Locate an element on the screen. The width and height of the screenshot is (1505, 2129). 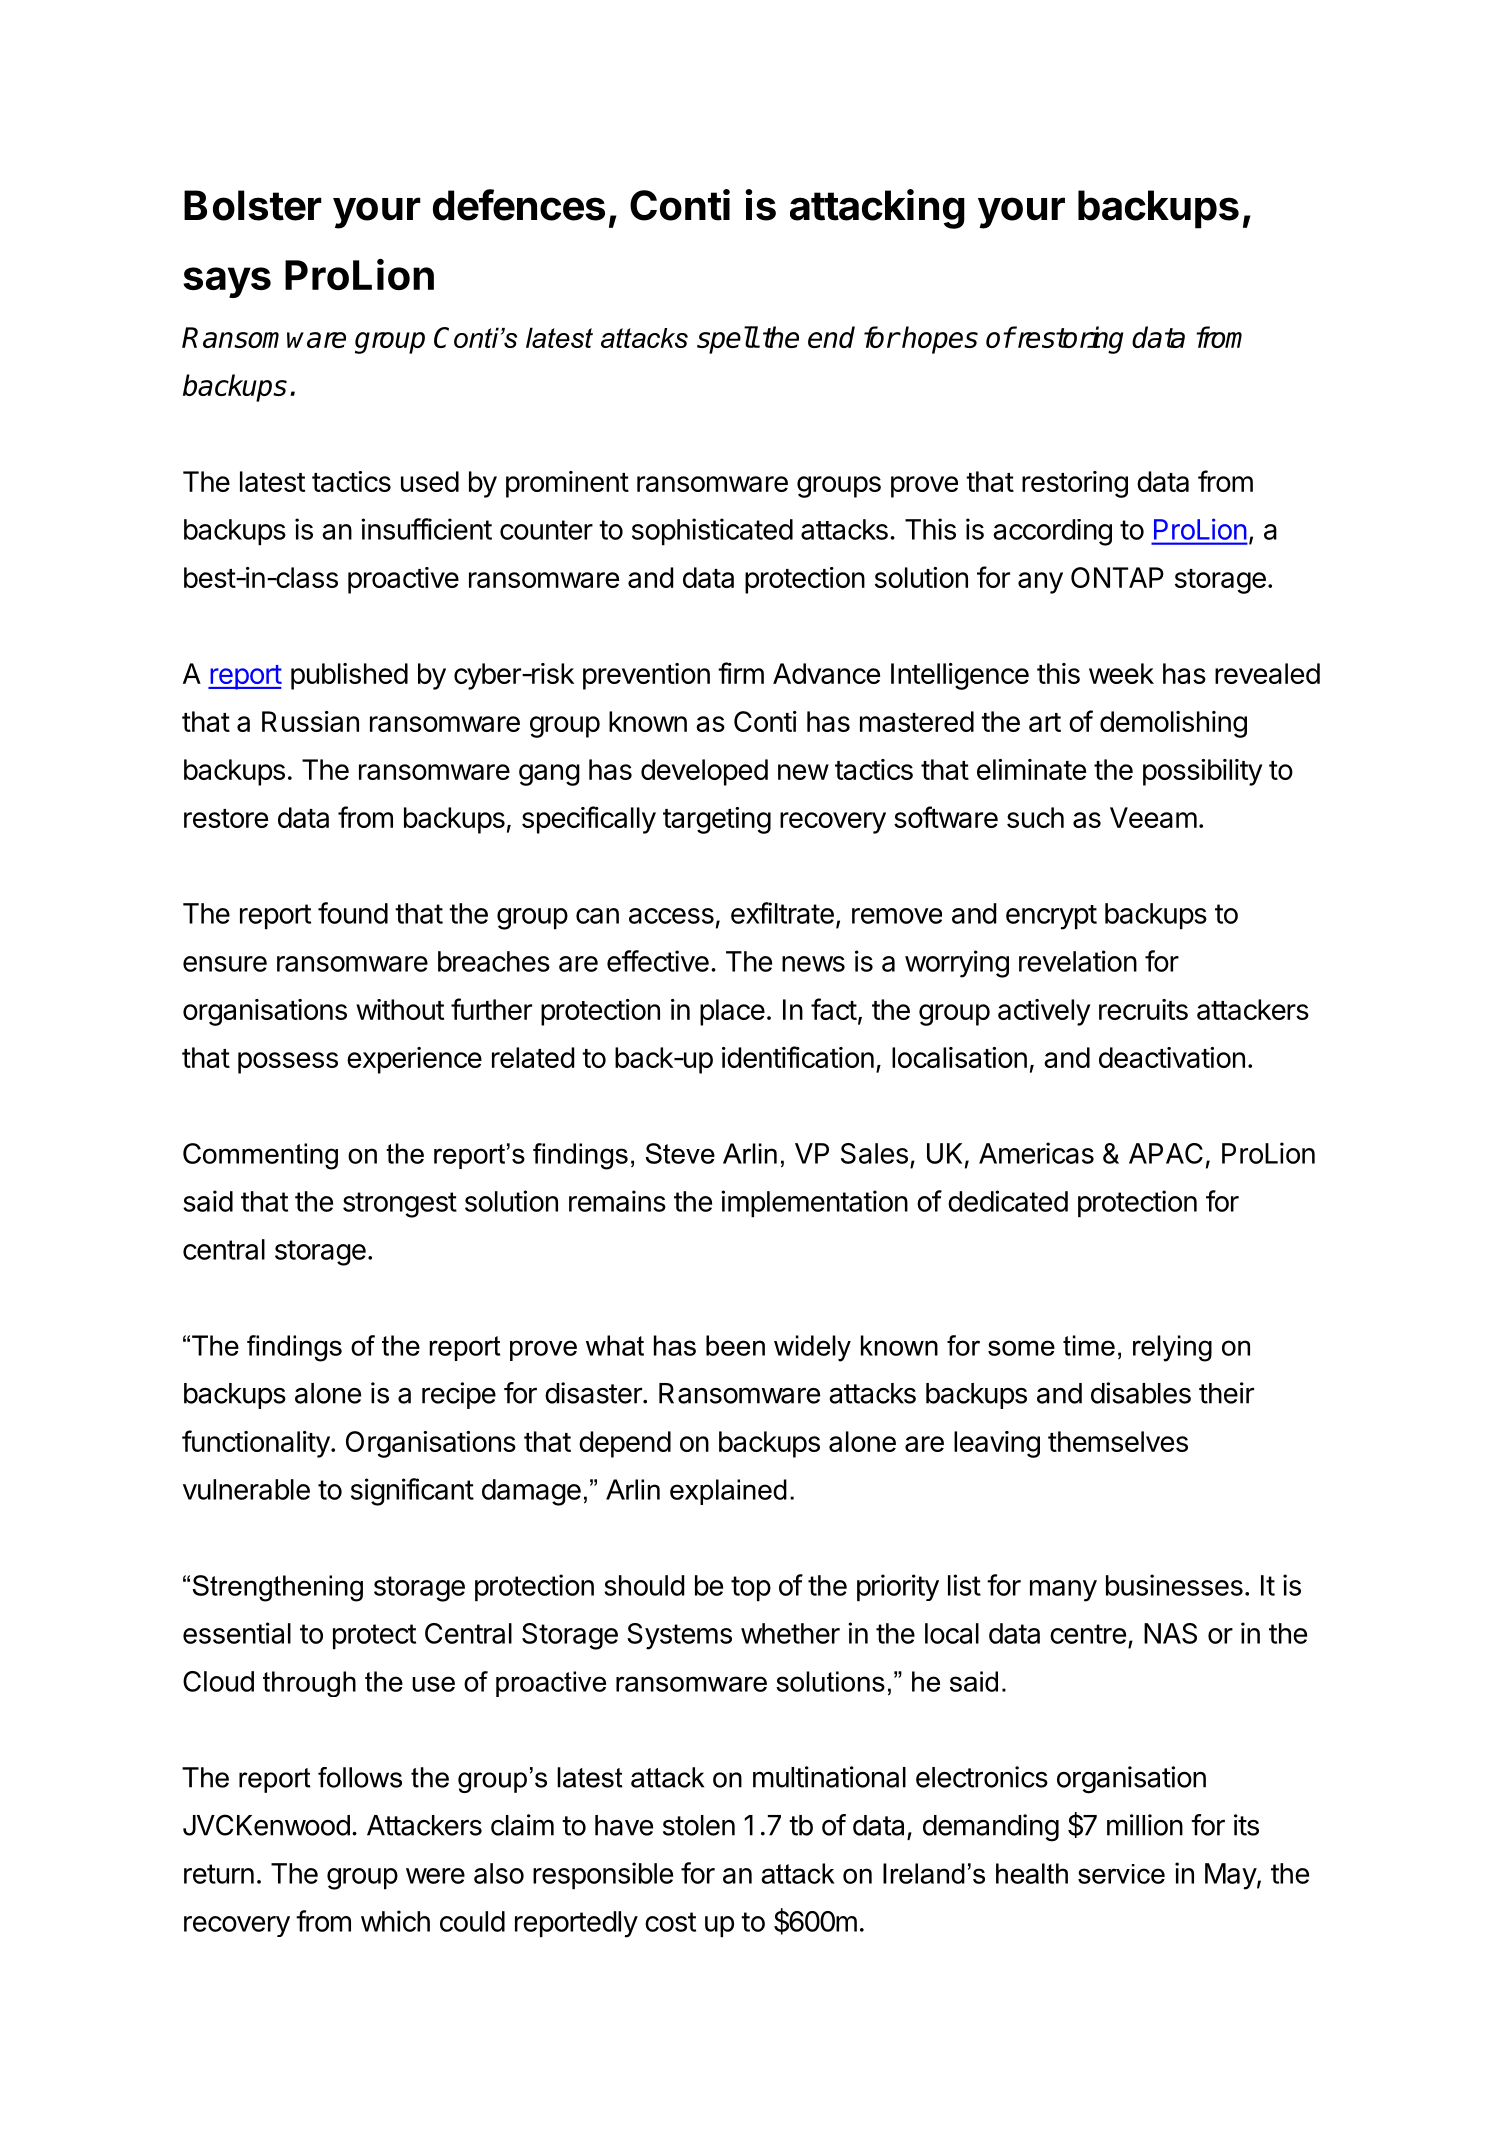
significant is located at coordinates (412, 1492).
